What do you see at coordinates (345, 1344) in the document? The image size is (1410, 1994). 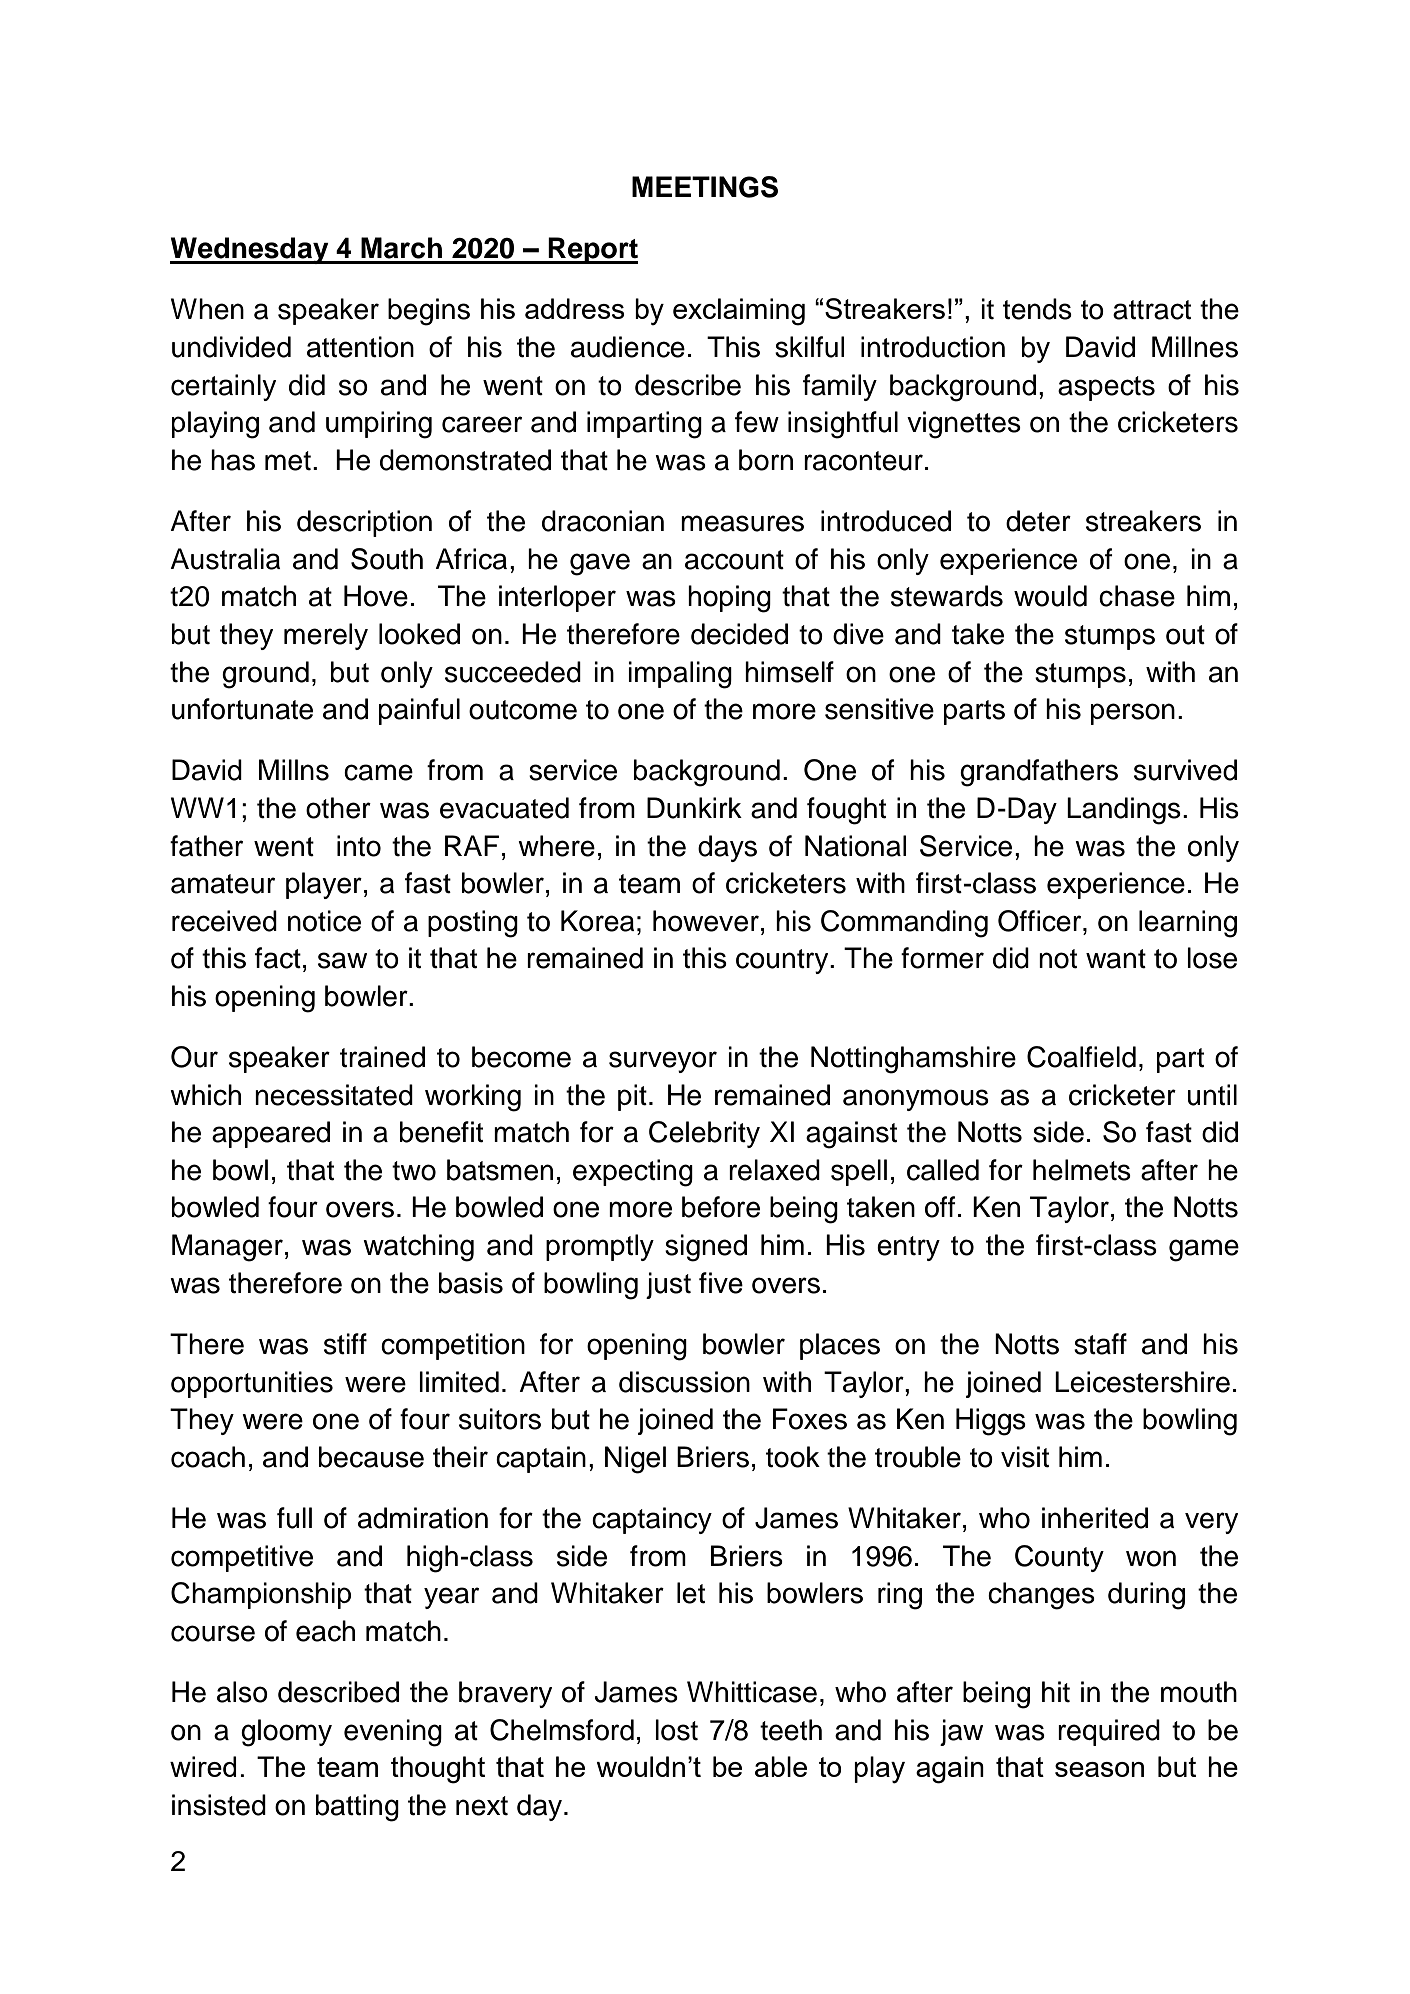 I see `stiff` at bounding box center [345, 1344].
